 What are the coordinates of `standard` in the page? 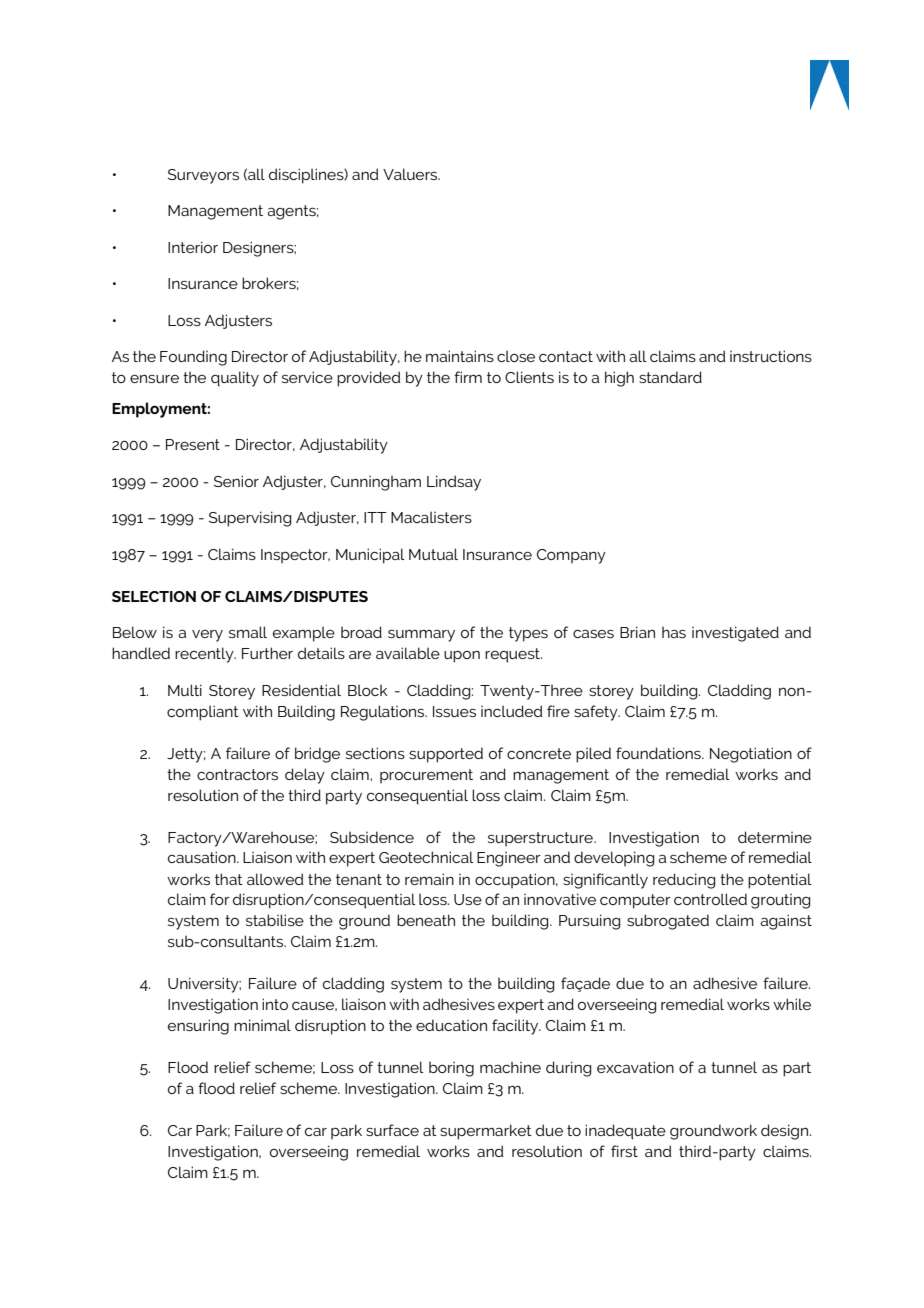 It's located at (670, 377).
